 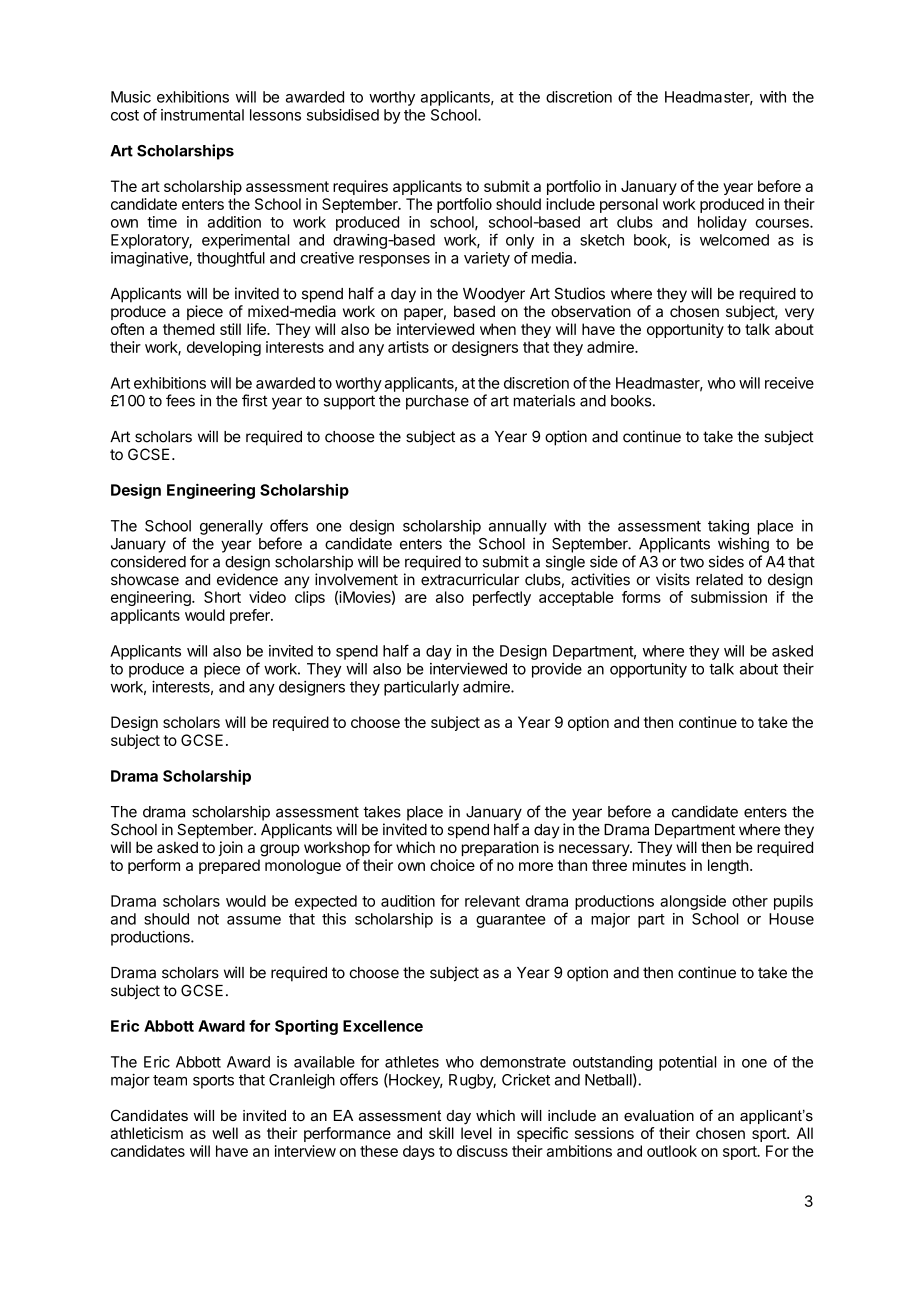 I want to click on purchase, so click(x=437, y=402).
